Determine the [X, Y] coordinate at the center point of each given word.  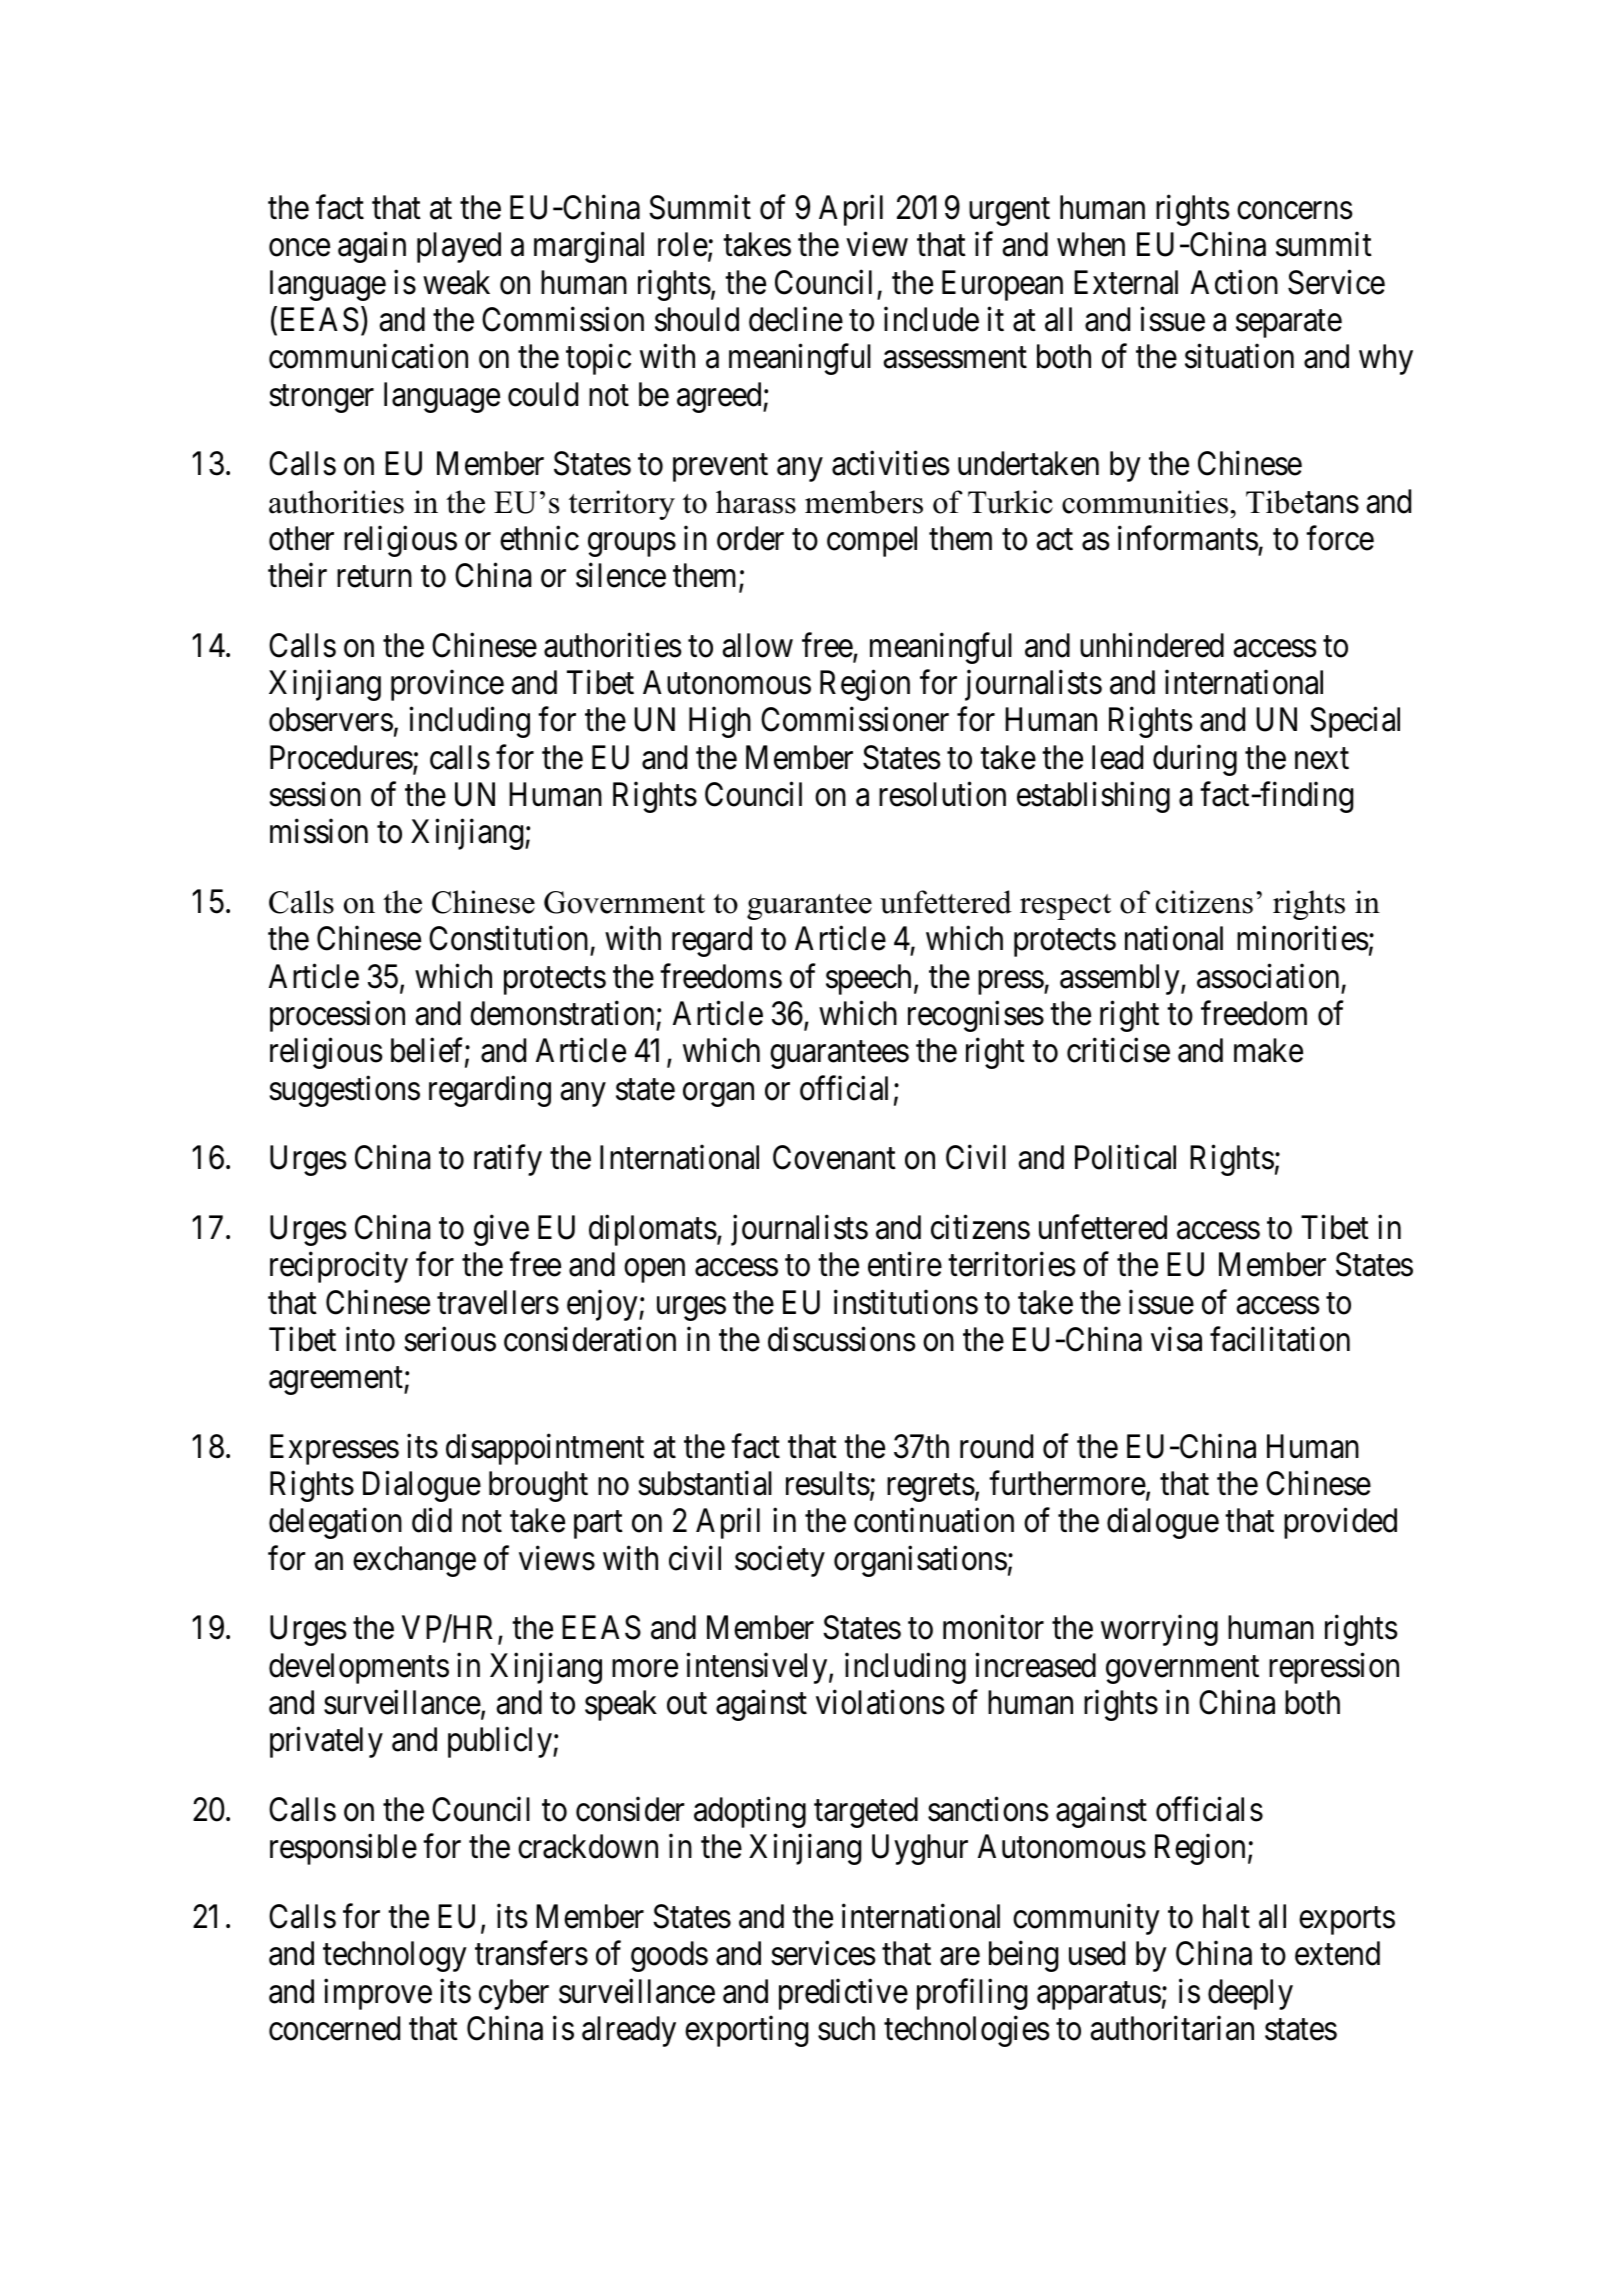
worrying [1159, 1630]
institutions [906, 1302]
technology [395, 1956]
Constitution [508, 938]
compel [872, 541]
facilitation [1280, 1339]
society [780, 1561]
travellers [498, 1302]
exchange [414, 1561]
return [374, 577]
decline [796, 319]
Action [1234, 282]
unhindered [1152, 645]
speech [868, 979]
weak [456, 282]
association [1268, 976]
